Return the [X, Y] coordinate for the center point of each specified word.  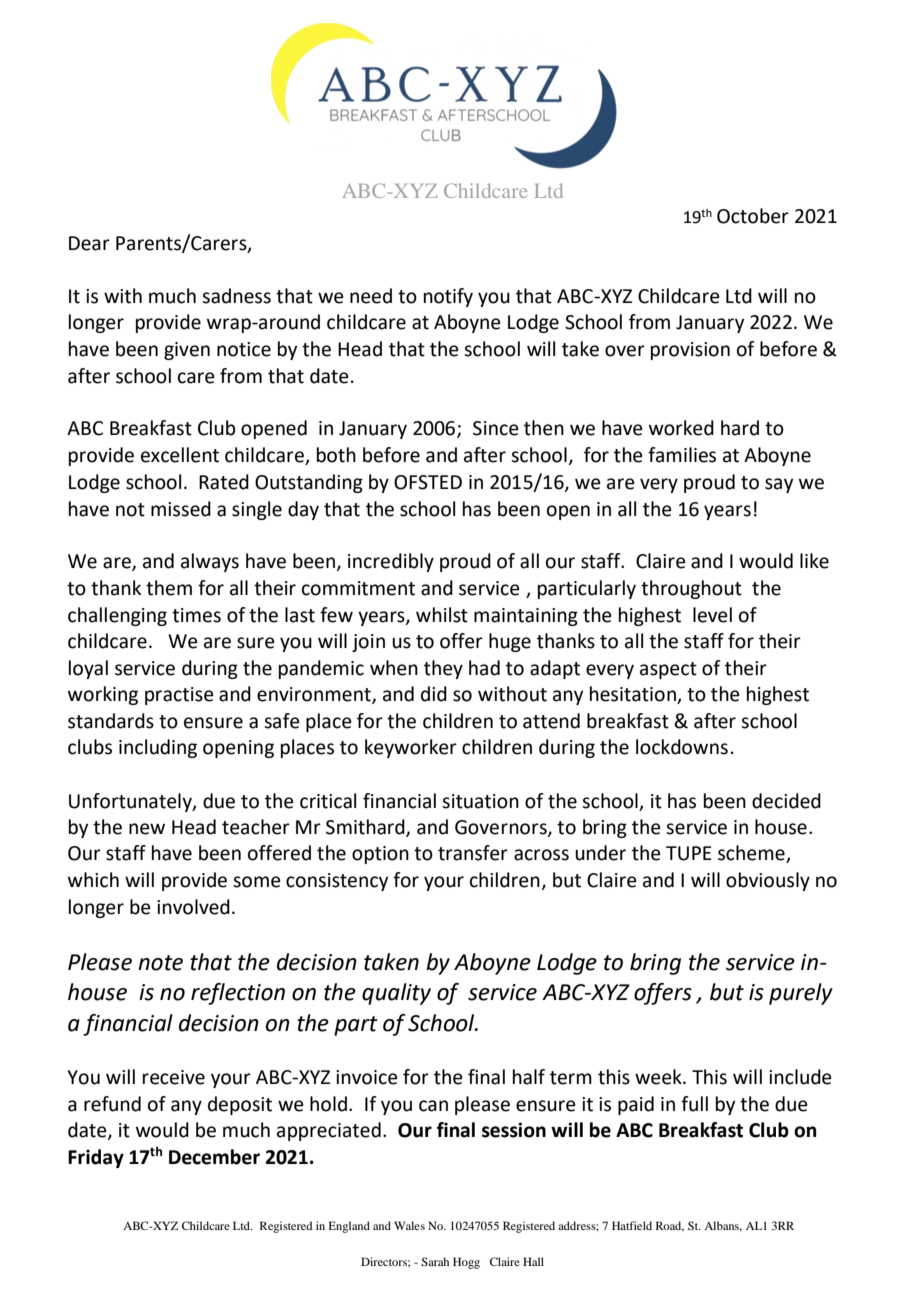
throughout [691, 589]
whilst [442, 615]
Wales [409, 1225]
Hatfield [632, 1225]
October [753, 216]
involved [193, 907]
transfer [473, 853]
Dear [89, 243]
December [214, 1157]
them [169, 588]
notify [448, 297]
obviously [768, 881]
